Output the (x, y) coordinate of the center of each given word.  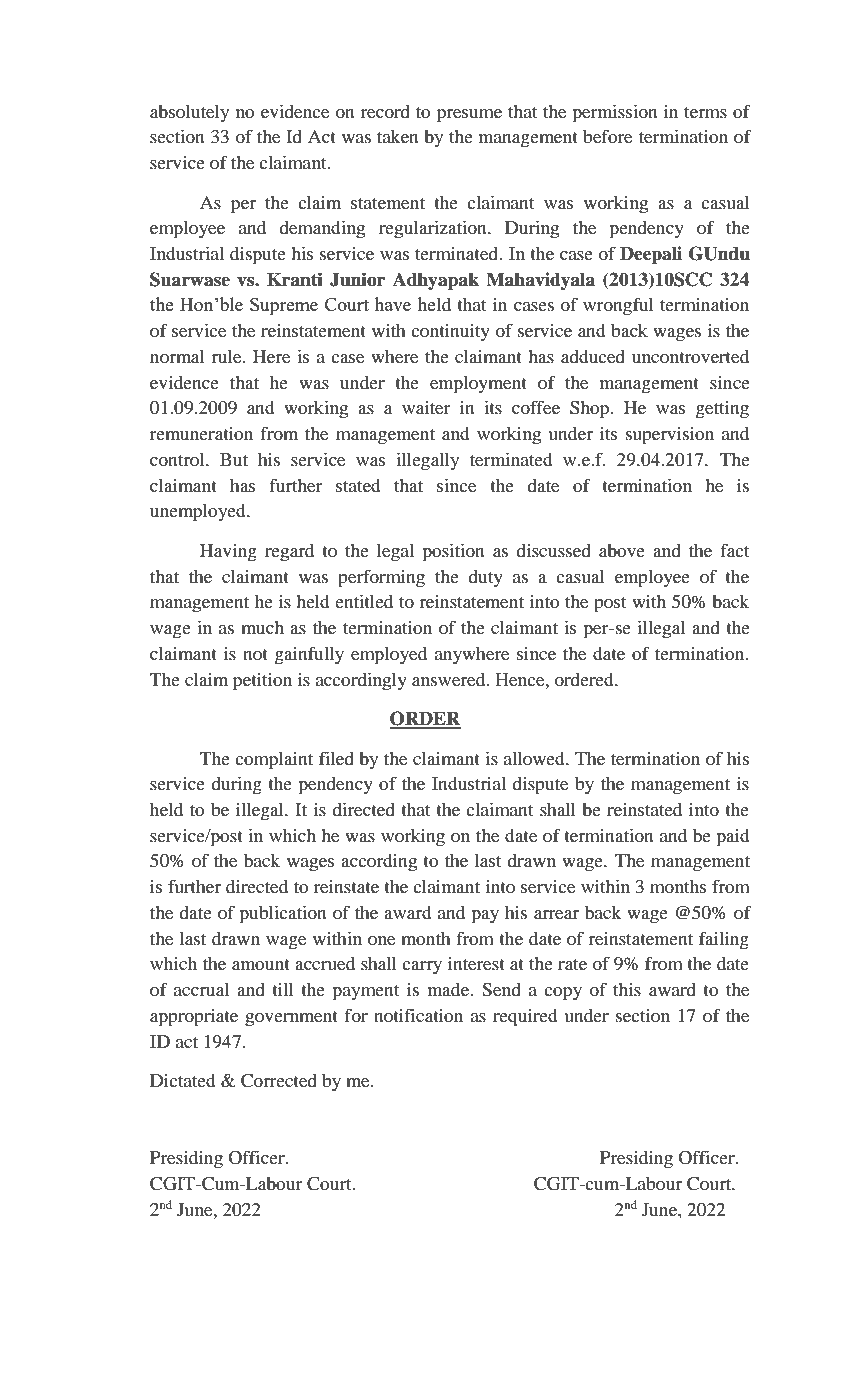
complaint (274, 761)
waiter (426, 407)
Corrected (279, 1081)
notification (418, 1015)
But (234, 459)
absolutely (189, 113)
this (627, 989)
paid (733, 838)
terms (705, 112)
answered (450, 679)
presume (469, 116)
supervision (670, 436)
